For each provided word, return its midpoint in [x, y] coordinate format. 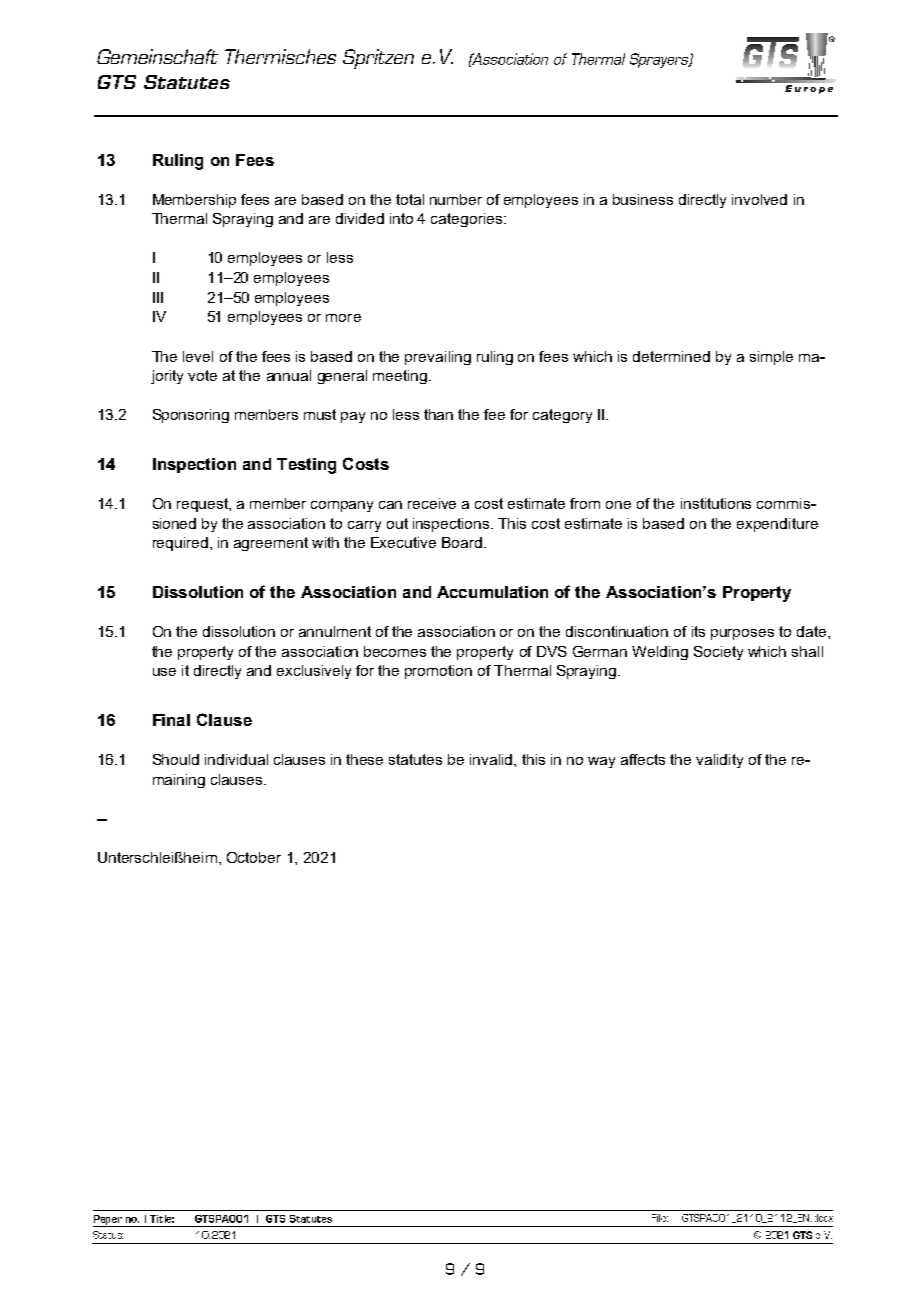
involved [759, 199]
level [198, 356]
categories [468, 220]
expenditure [777, 525]
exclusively [314, 672]
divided [360, 218]
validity [719, 761]
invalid [492, 759]
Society [718, 653]
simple [771, 358]
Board [463, 542]
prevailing [438, 358]
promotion [438, 672]
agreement [271, 544]
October [254, 857]
